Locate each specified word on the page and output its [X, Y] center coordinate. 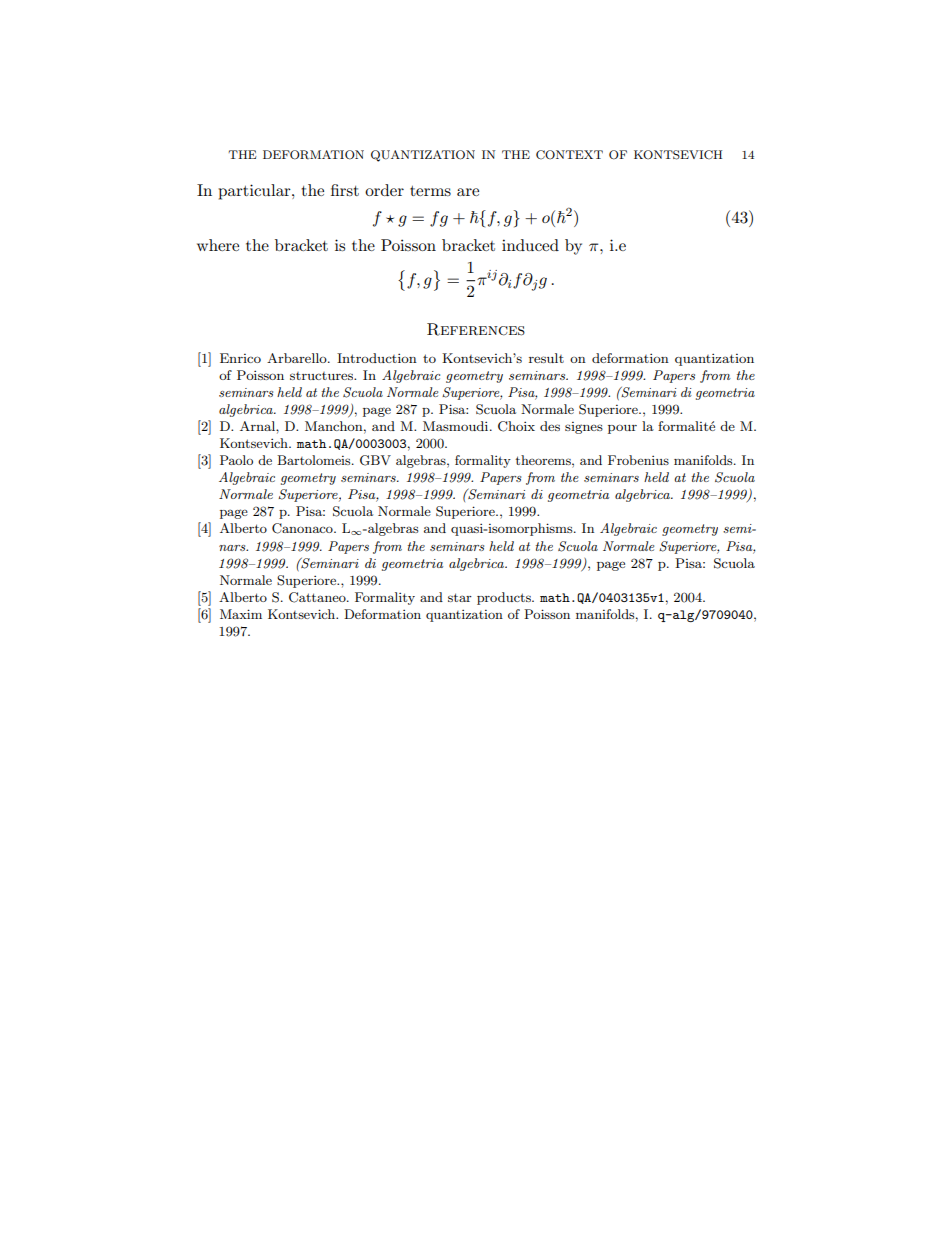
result [546, 358]
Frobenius [638, 460]
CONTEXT [569, 155]
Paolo [236, 460]
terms [430, 191]
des [550, 426]
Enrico [240, 358]
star [460, 597]
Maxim [241, 614]
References [476, 329]
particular [255, 192]
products [505, 598]
